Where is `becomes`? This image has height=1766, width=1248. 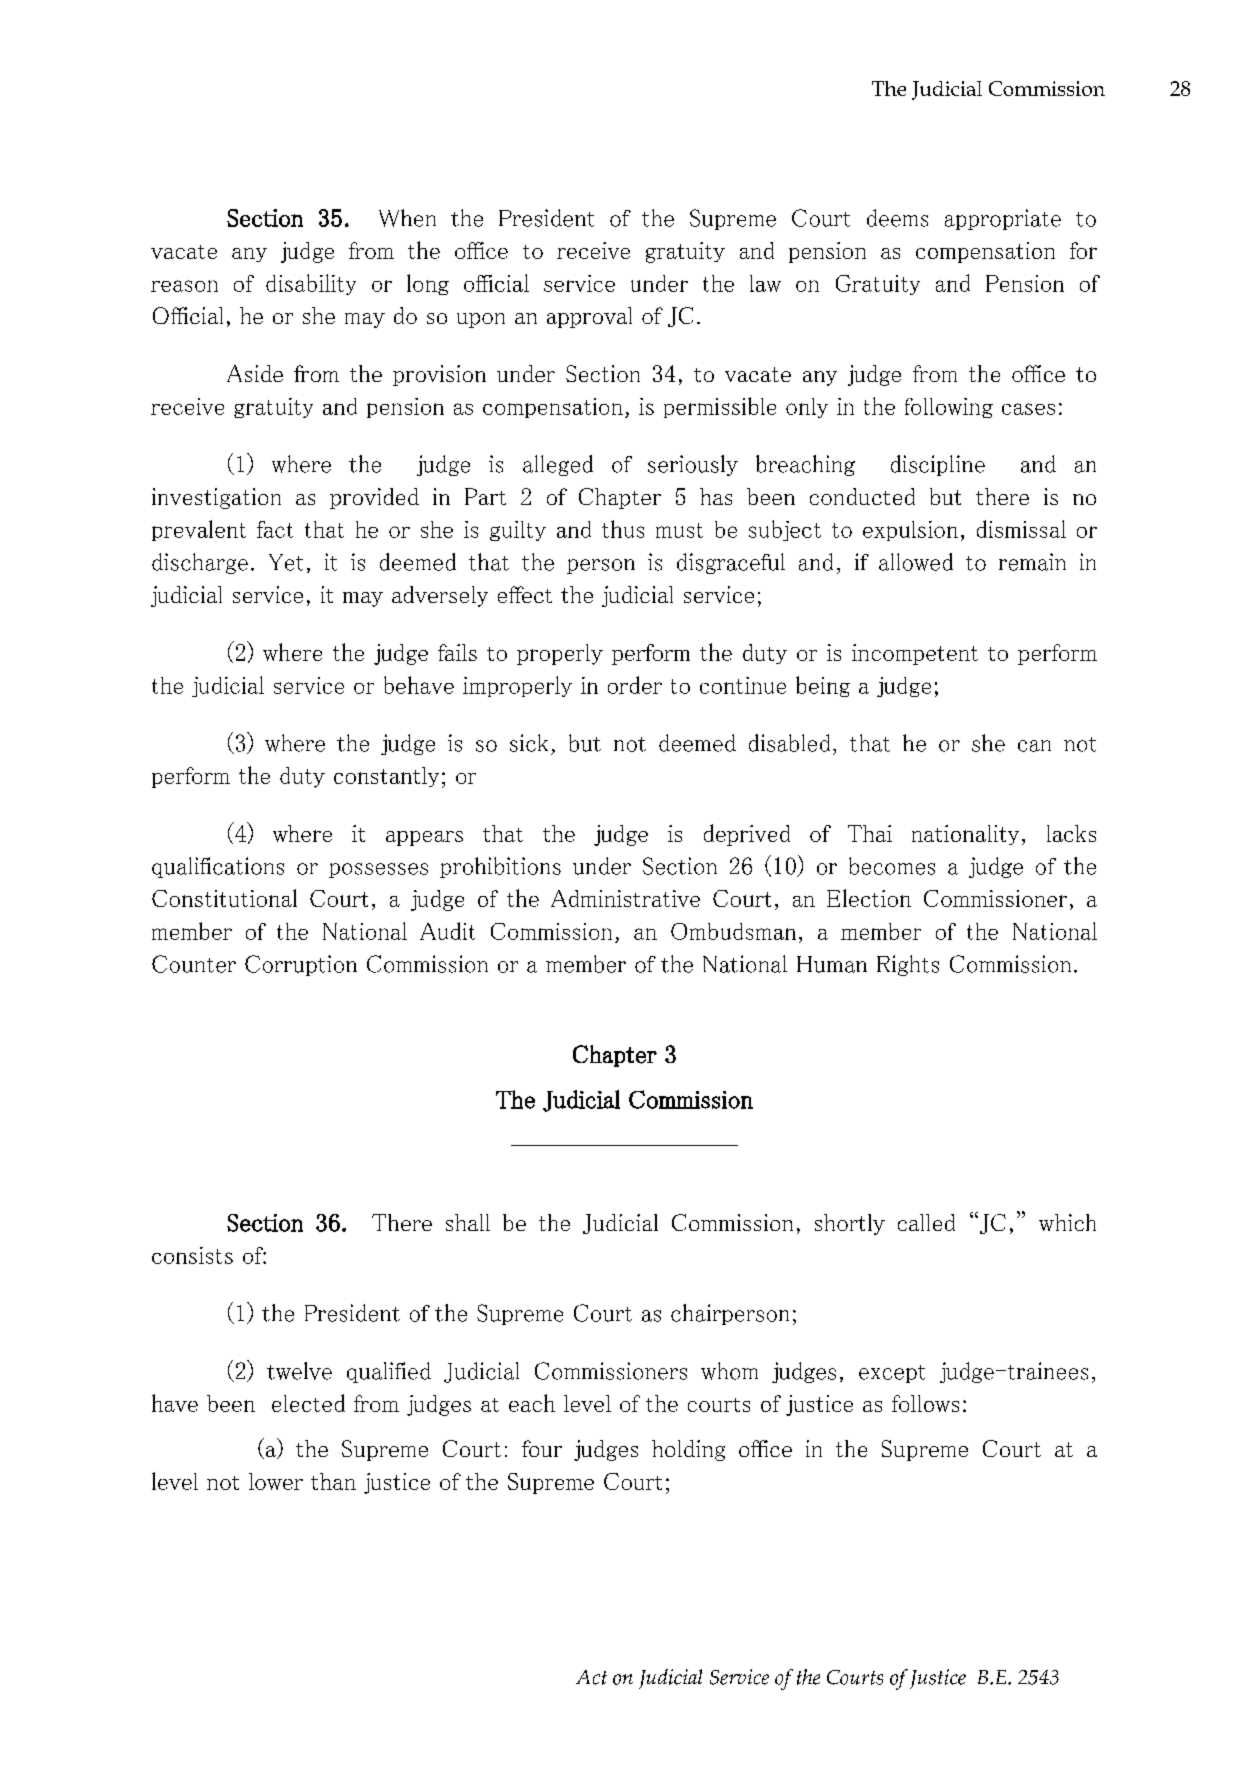
becomes is located at coordinates (892, 866).
